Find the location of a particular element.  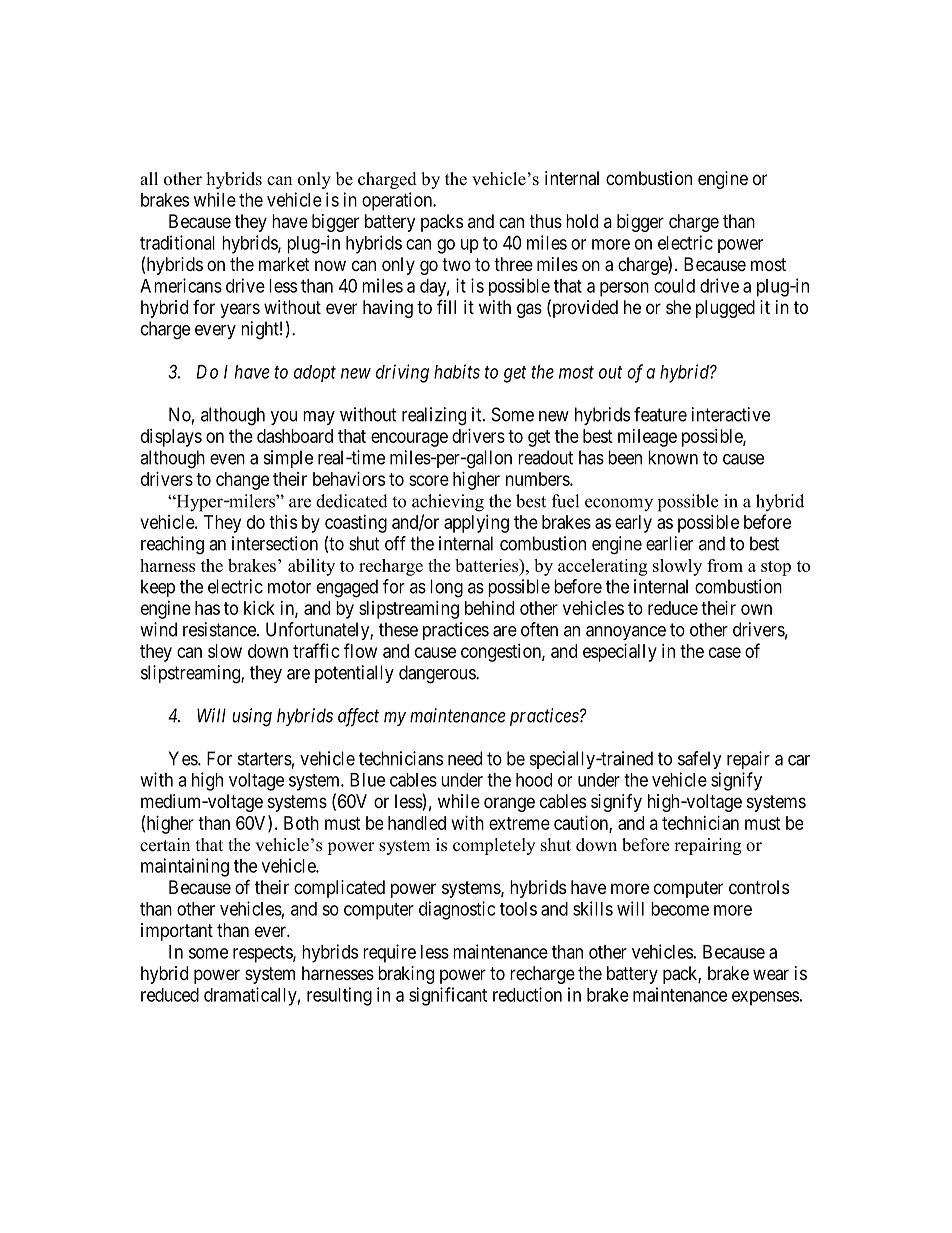

safely is located at coordinates (700, 760).
